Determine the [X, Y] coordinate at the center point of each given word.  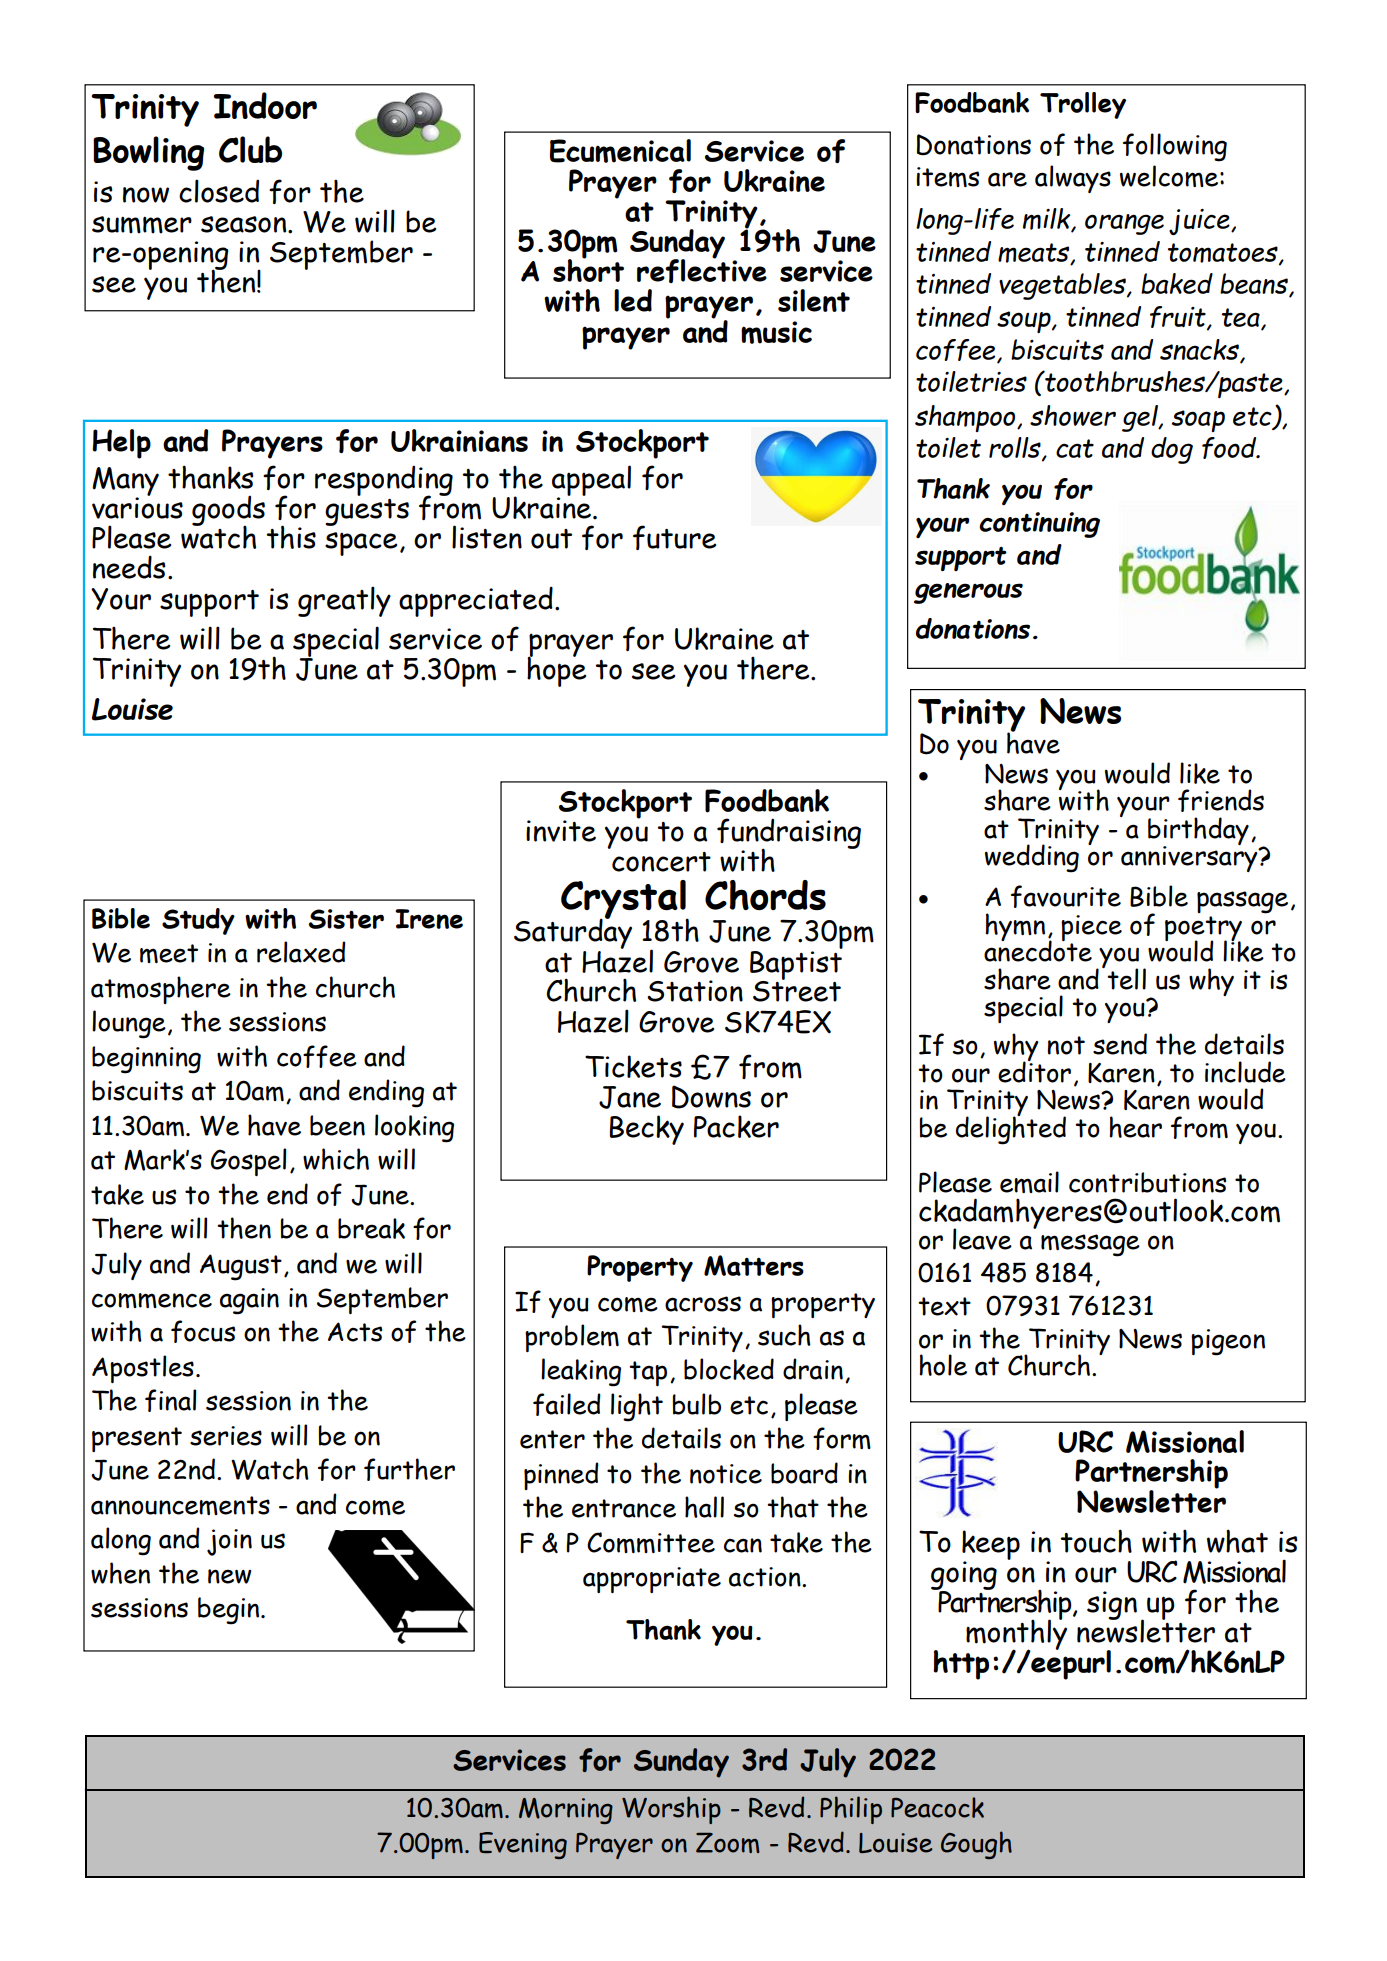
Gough [976, 1845]
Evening [523, 1845]
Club [250, 149]
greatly [344, 601]
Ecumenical [620, 151]
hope [556, 670]
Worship [671, 1810]
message [1090, 1245]
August [241, 1267]
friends [1221, 800]
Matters [754, 1265]
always [1073, 179]
